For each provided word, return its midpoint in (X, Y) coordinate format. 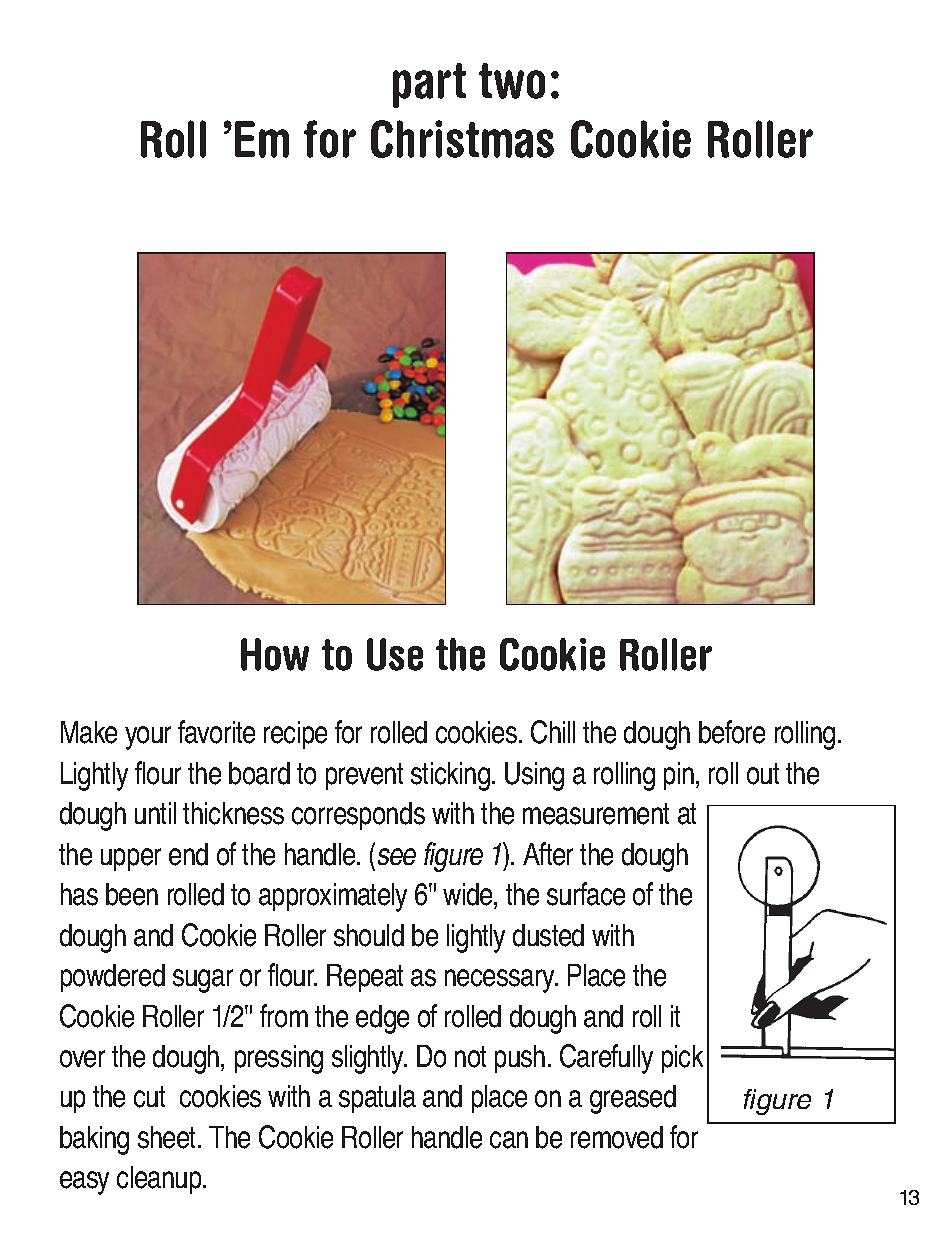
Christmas (462, 139)
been (132, 894)
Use (395, 654)
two (512, 81)
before (732, 732)
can (509, 1140)
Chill (553, 732)
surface (586, 894)
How (275, 654)
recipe (295, 735)
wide (469, 896)
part (429, 85)
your (148, 738)
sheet (168, 1137)
